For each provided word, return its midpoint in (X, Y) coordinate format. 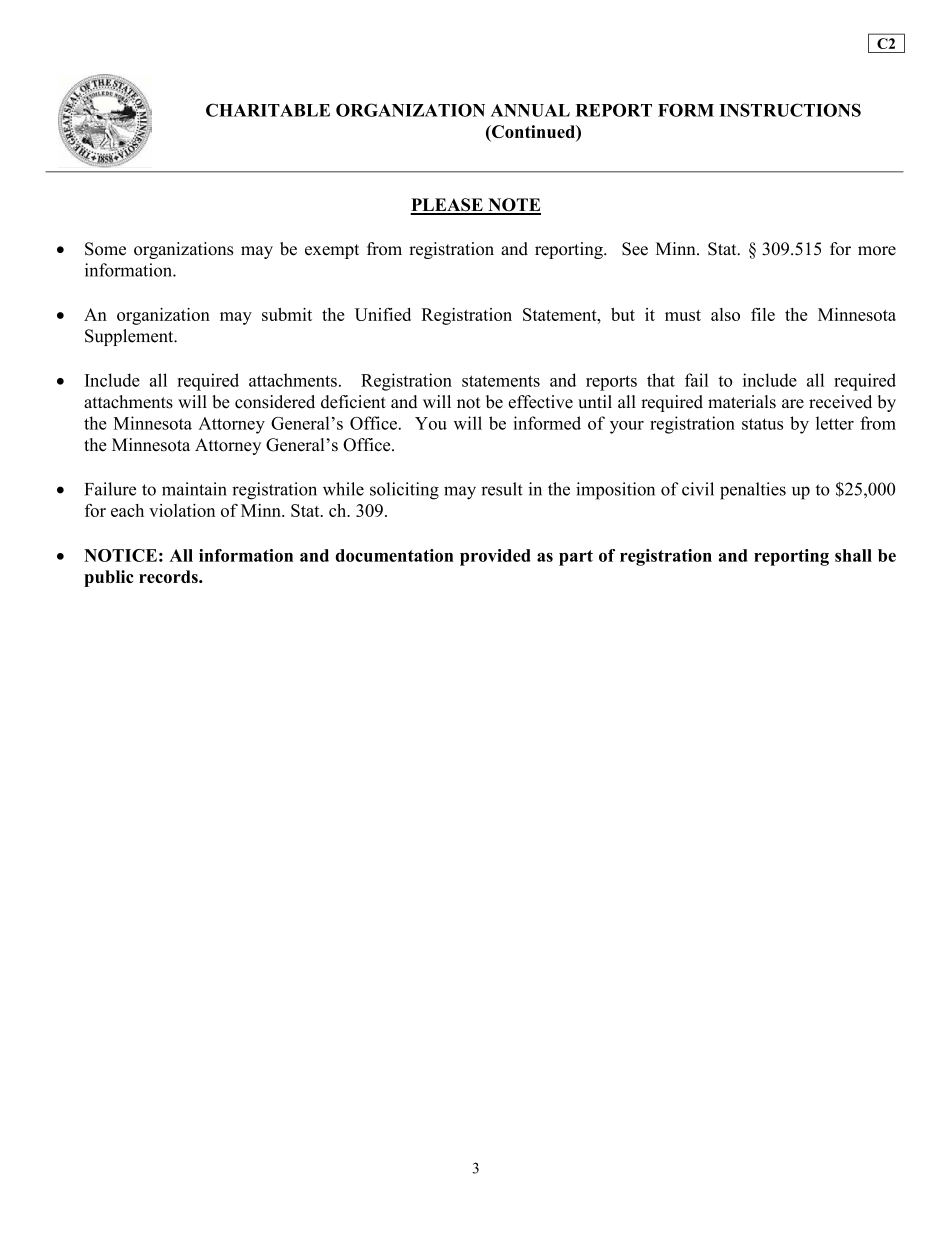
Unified (383, 314)
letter (835, 423)
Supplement (130, 337)
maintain (194, 489)
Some (105, 249)
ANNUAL (530, 110)
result (502, 489)
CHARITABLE (268, 110)
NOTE (513, 206)
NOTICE (120, 555)
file (763, 314)
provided (495, 557)
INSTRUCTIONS (790, 110)
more (877, 251)
